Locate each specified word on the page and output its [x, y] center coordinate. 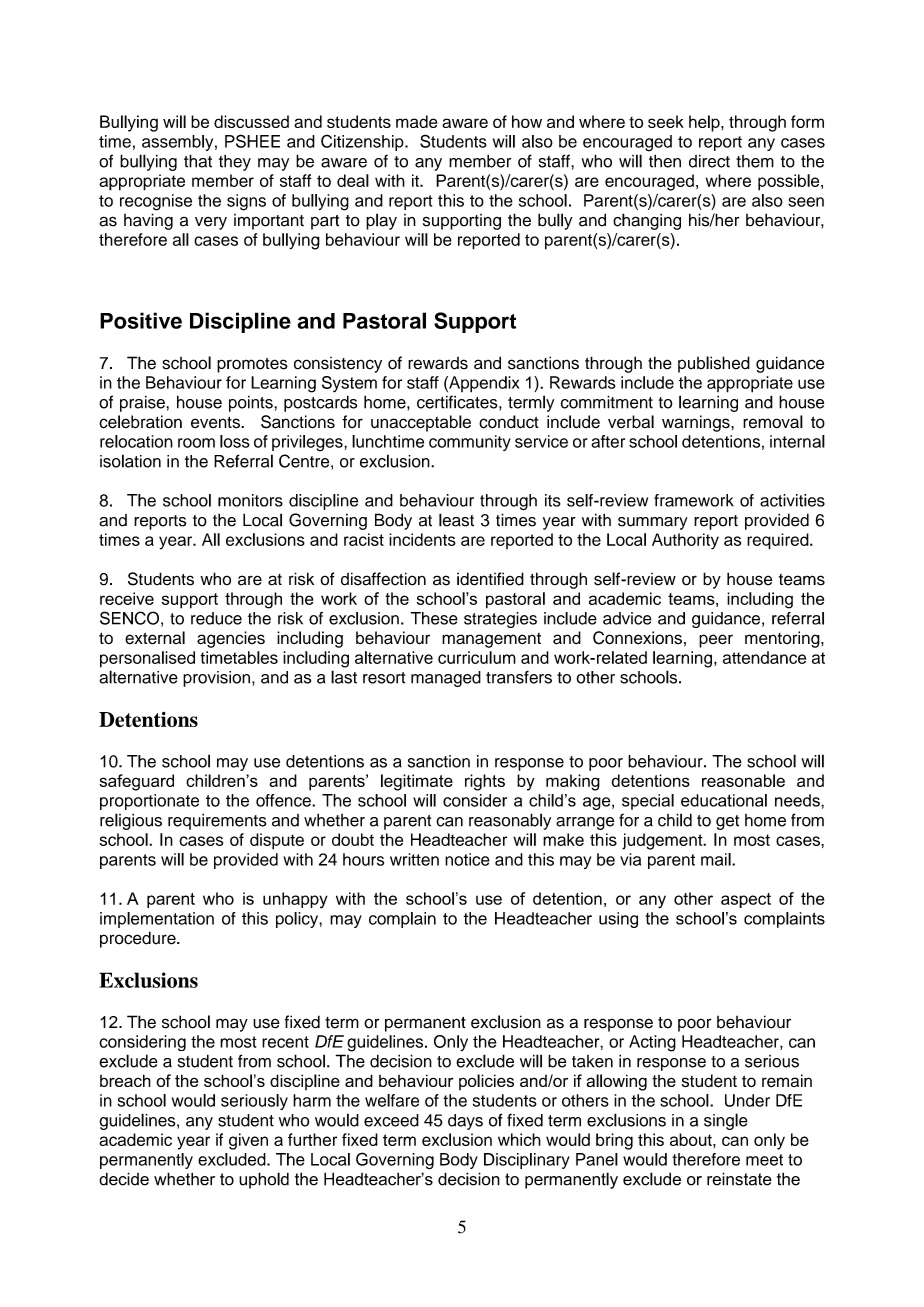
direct [709, 161]
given [248, 1141]
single [726, 1121]
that [198, 161]
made [417, 121]
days [465, 1122]
